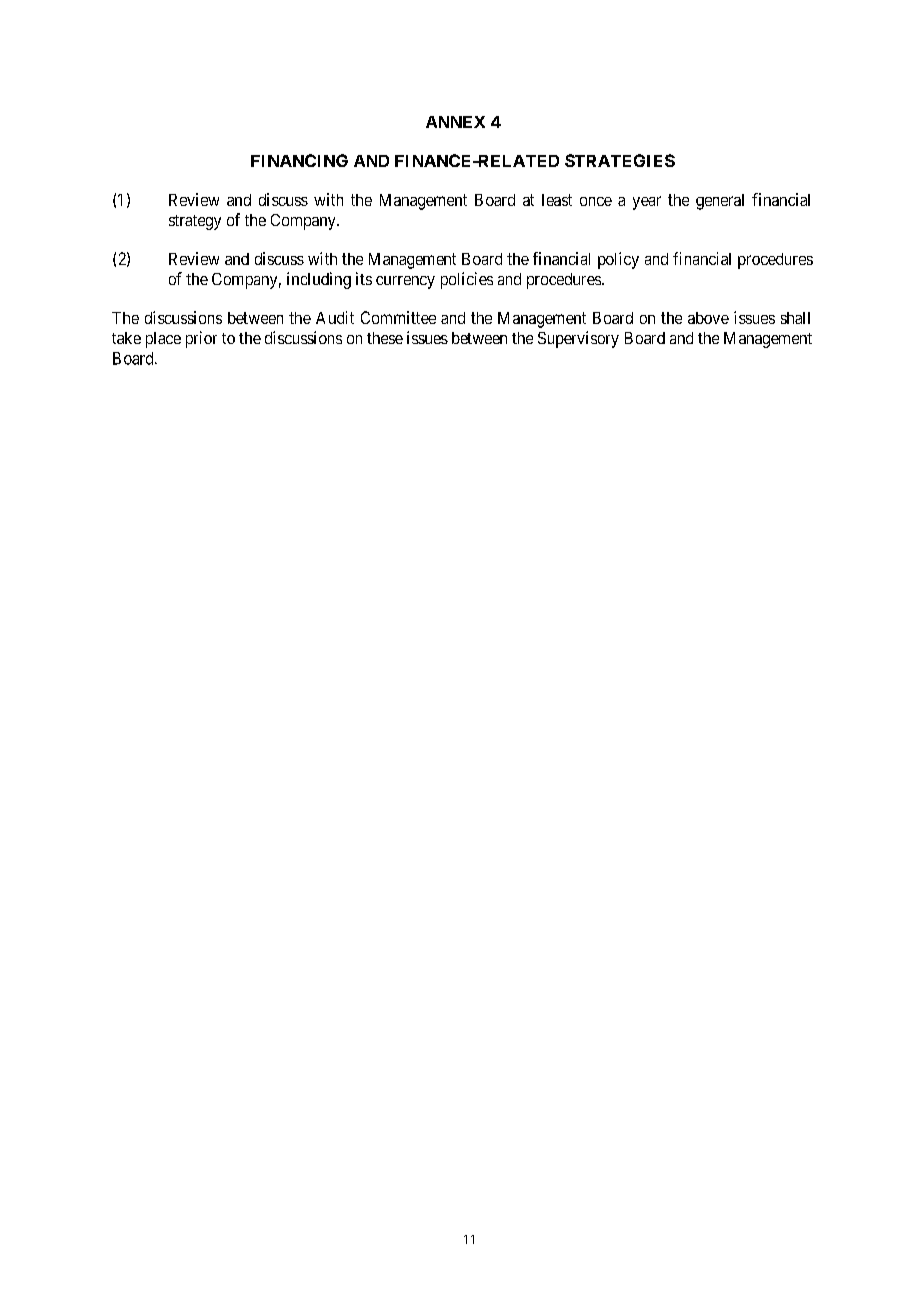 The image size is (924, 1308). Describe the element at coordinates (201, 339) in the screenshot. I see `prior` at that location.
